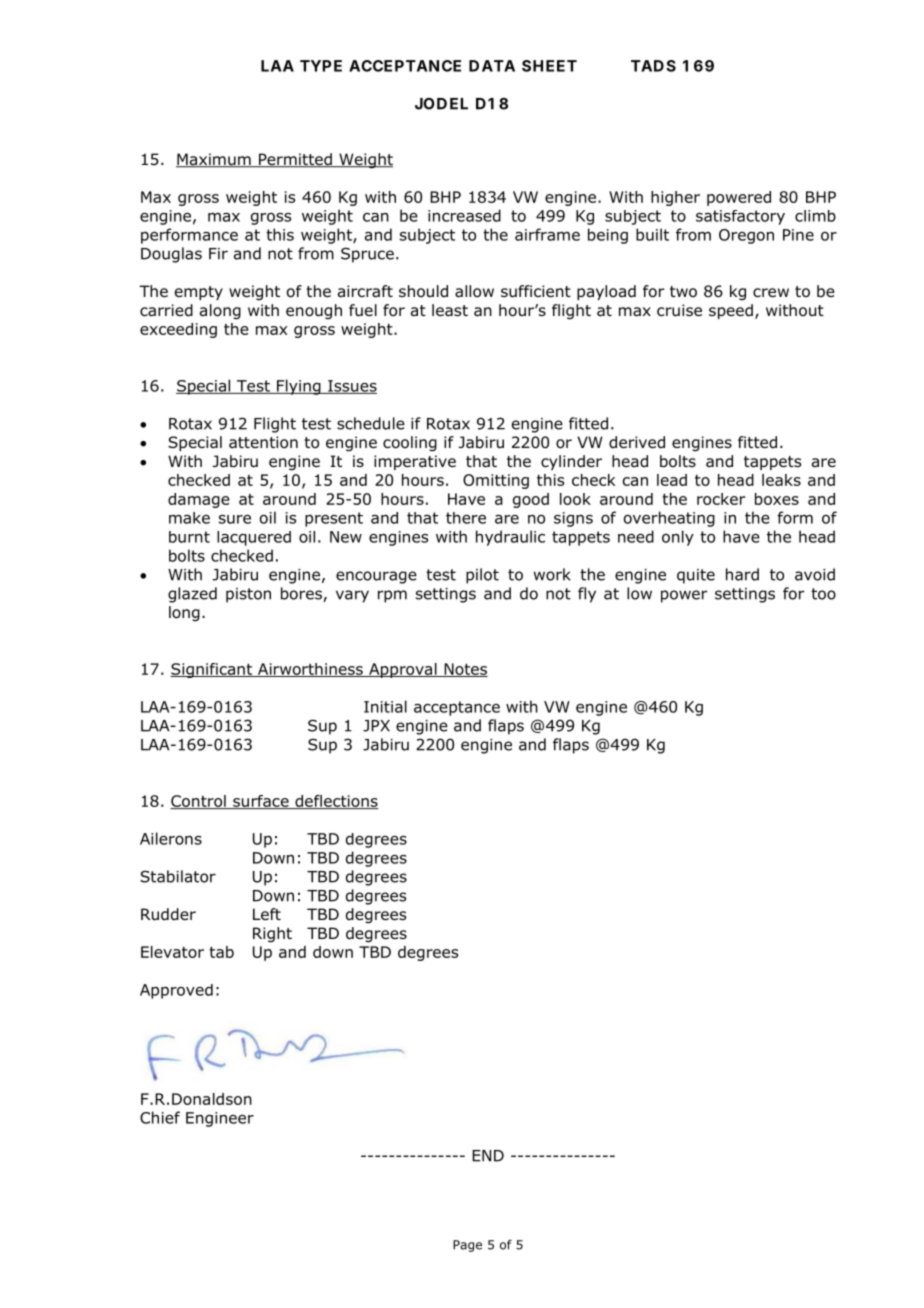  What do you see at coordinates (742, 574) in the image?
I see `hard` at bounding box center [742, 574].
